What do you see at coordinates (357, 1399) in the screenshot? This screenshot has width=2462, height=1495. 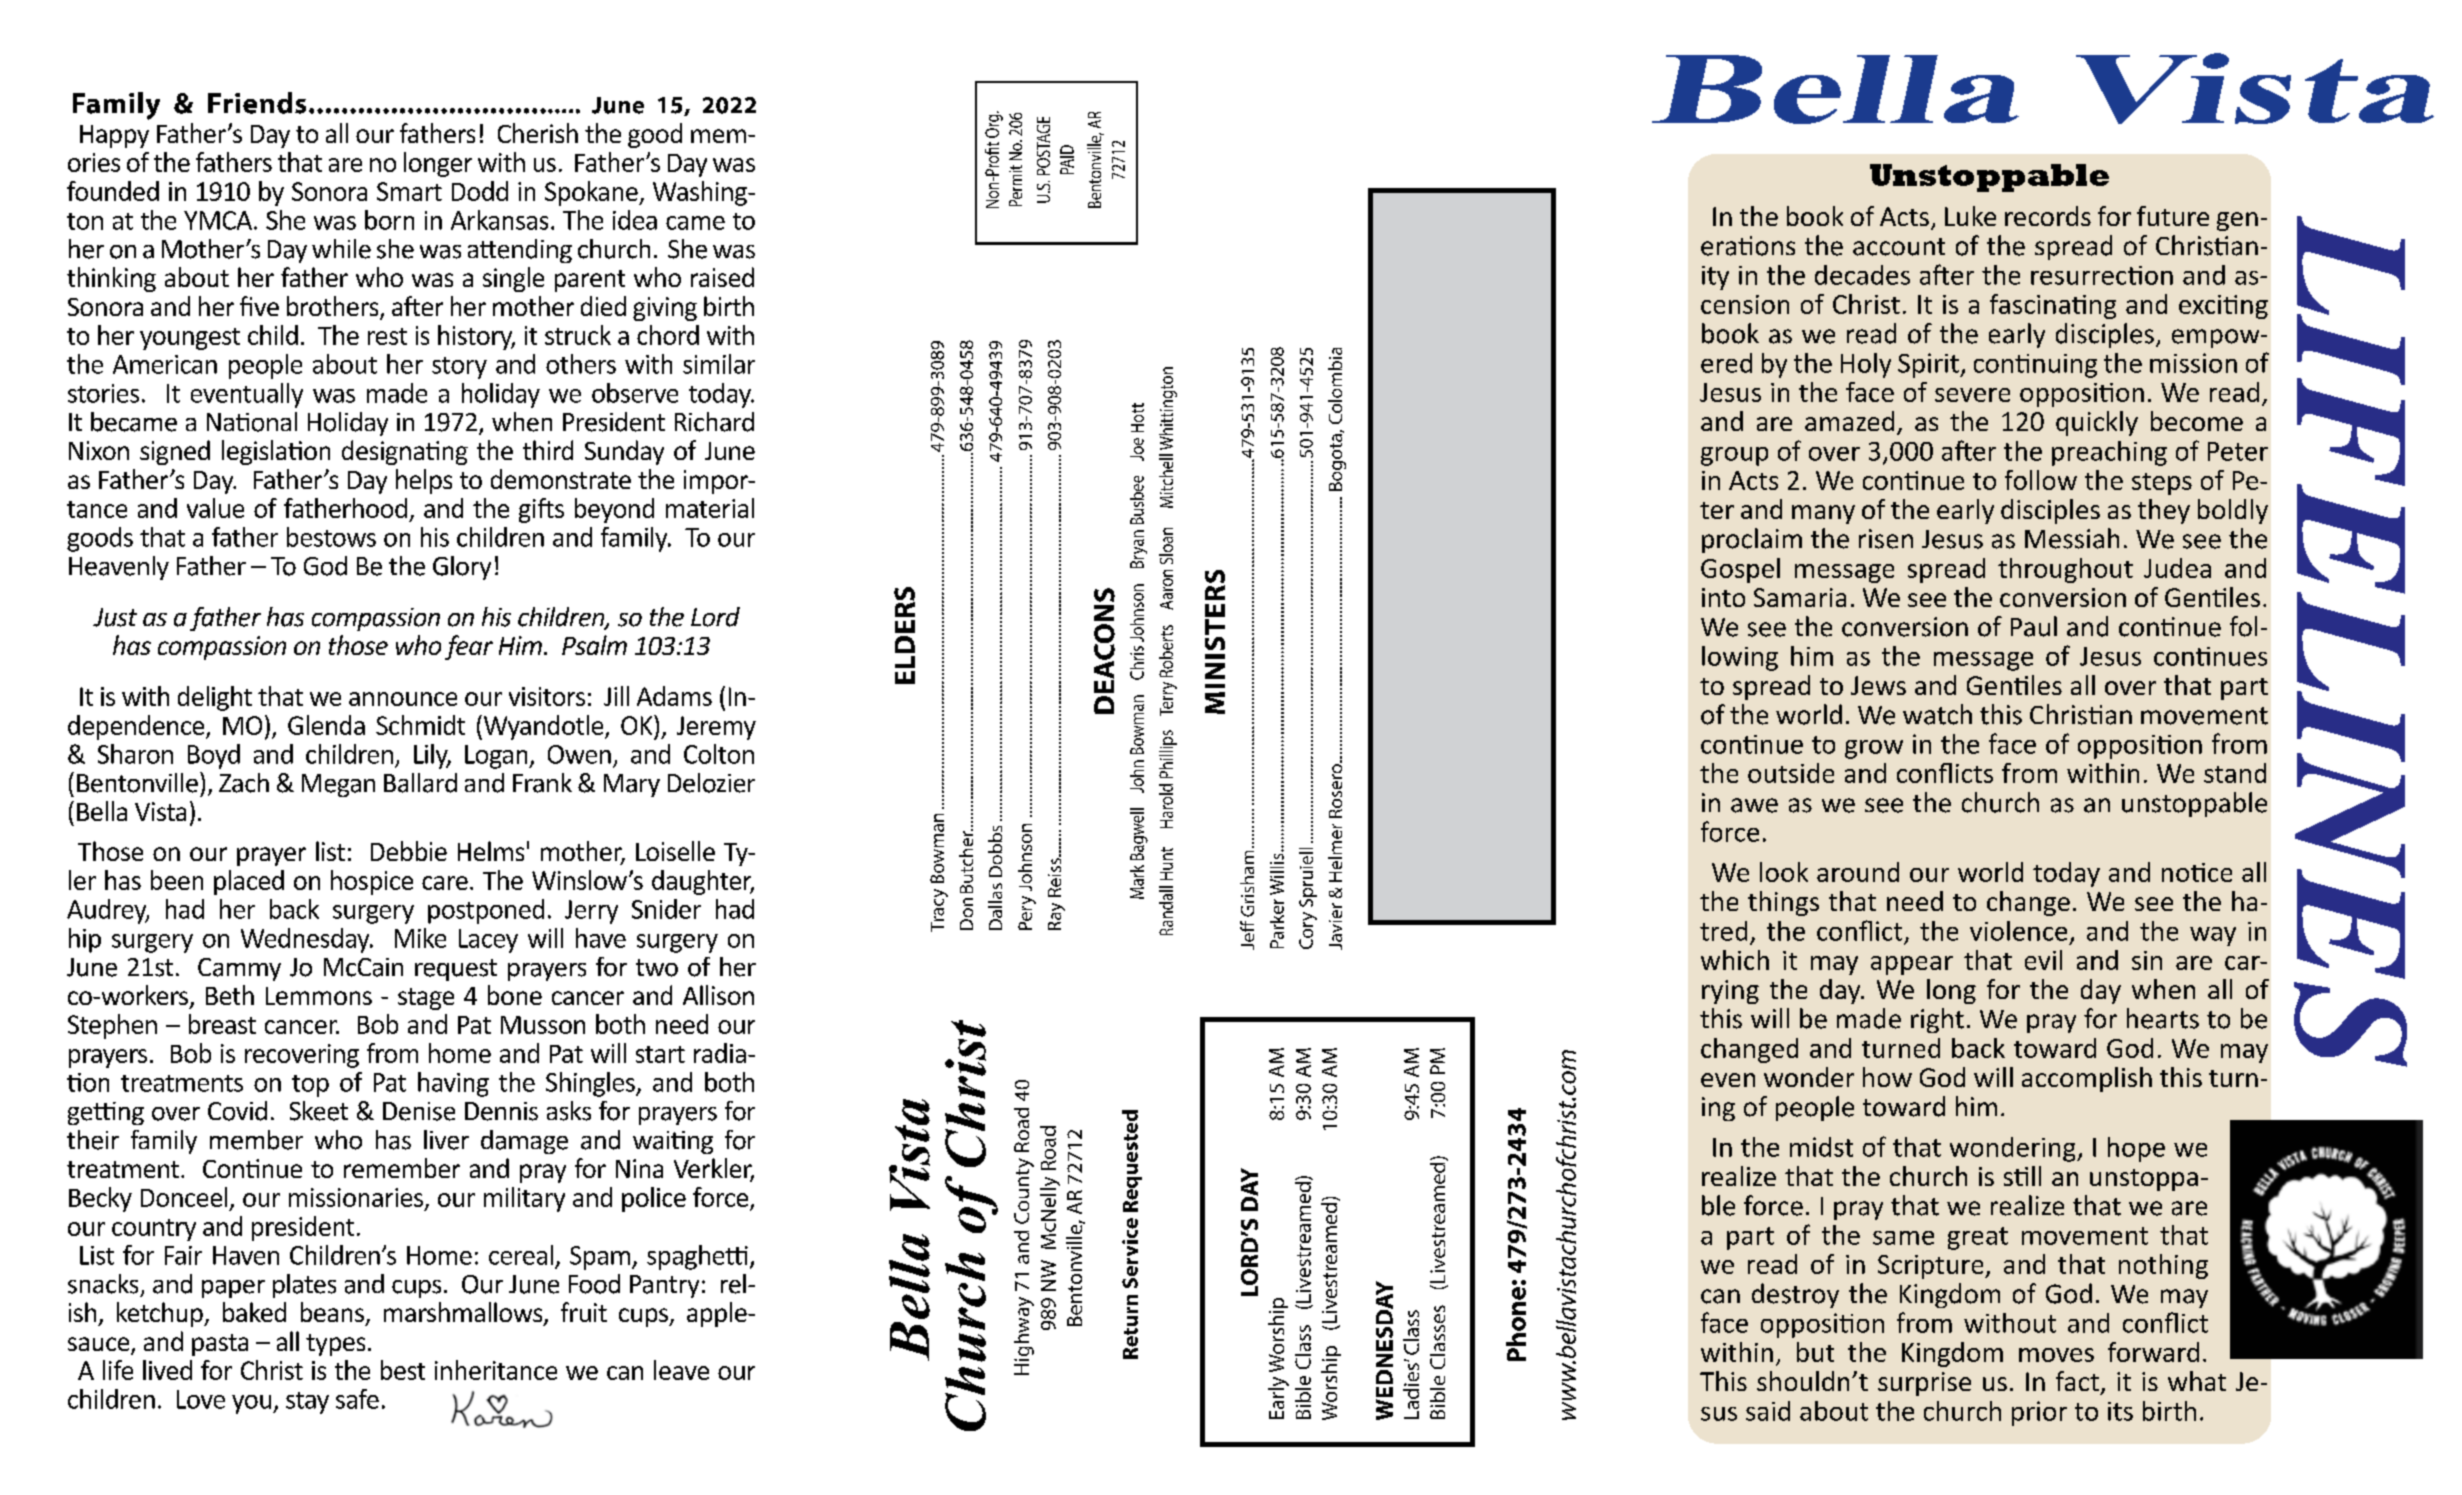 I see `safe` at bounding box center [357, 1399].
